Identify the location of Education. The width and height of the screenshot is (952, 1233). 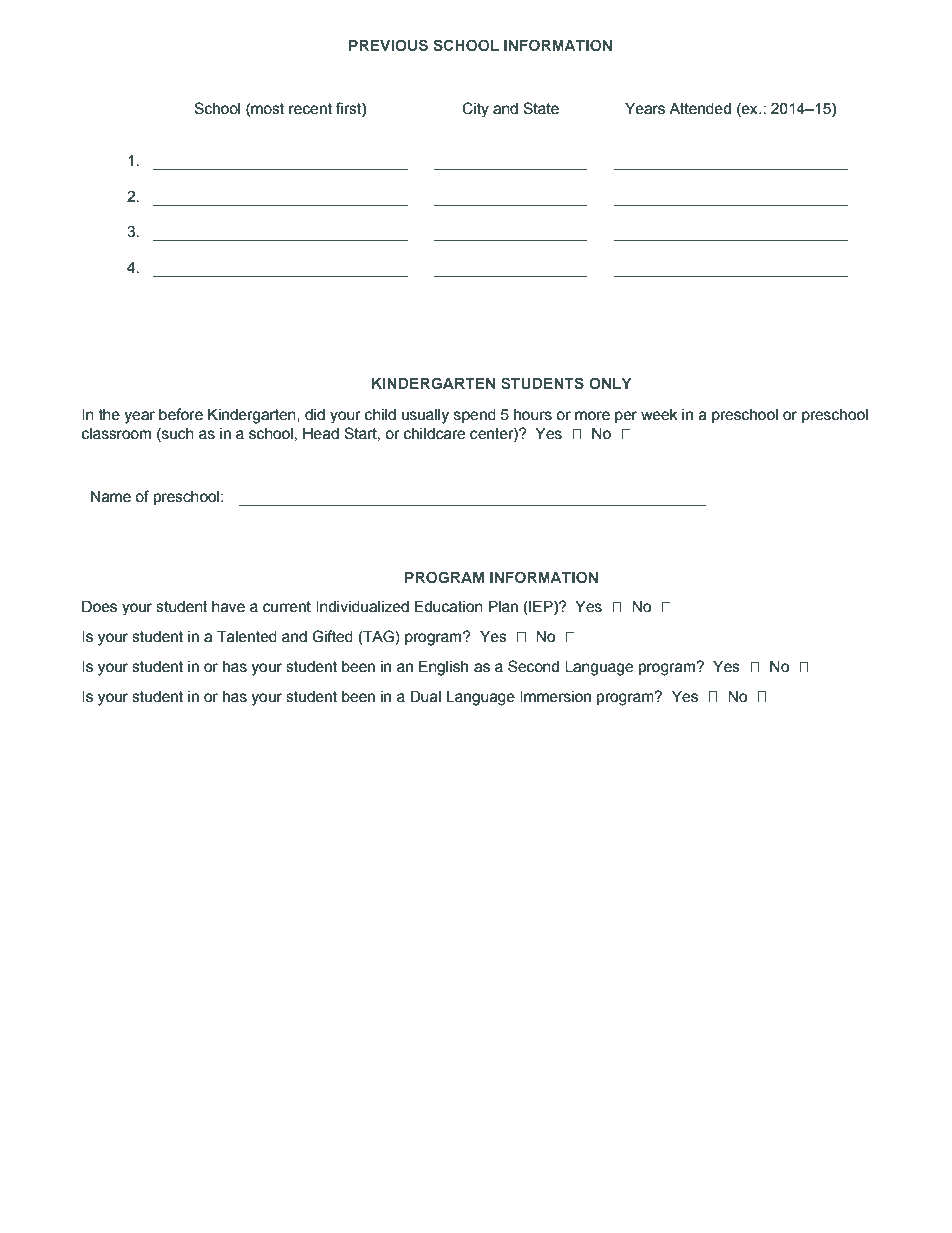
(448, 606).
